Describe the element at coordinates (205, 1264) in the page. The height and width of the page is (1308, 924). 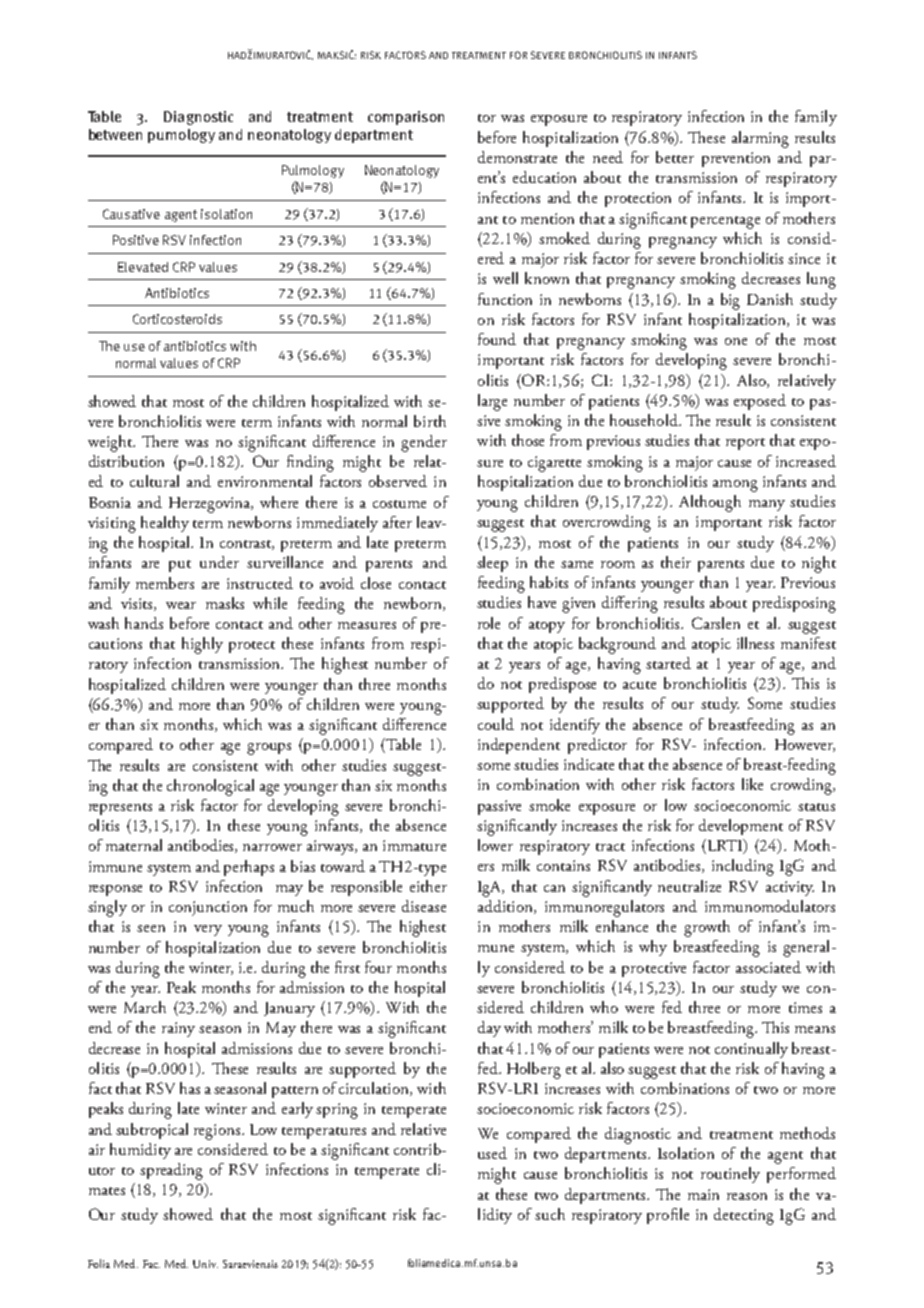
I see `Univ` at that location.
